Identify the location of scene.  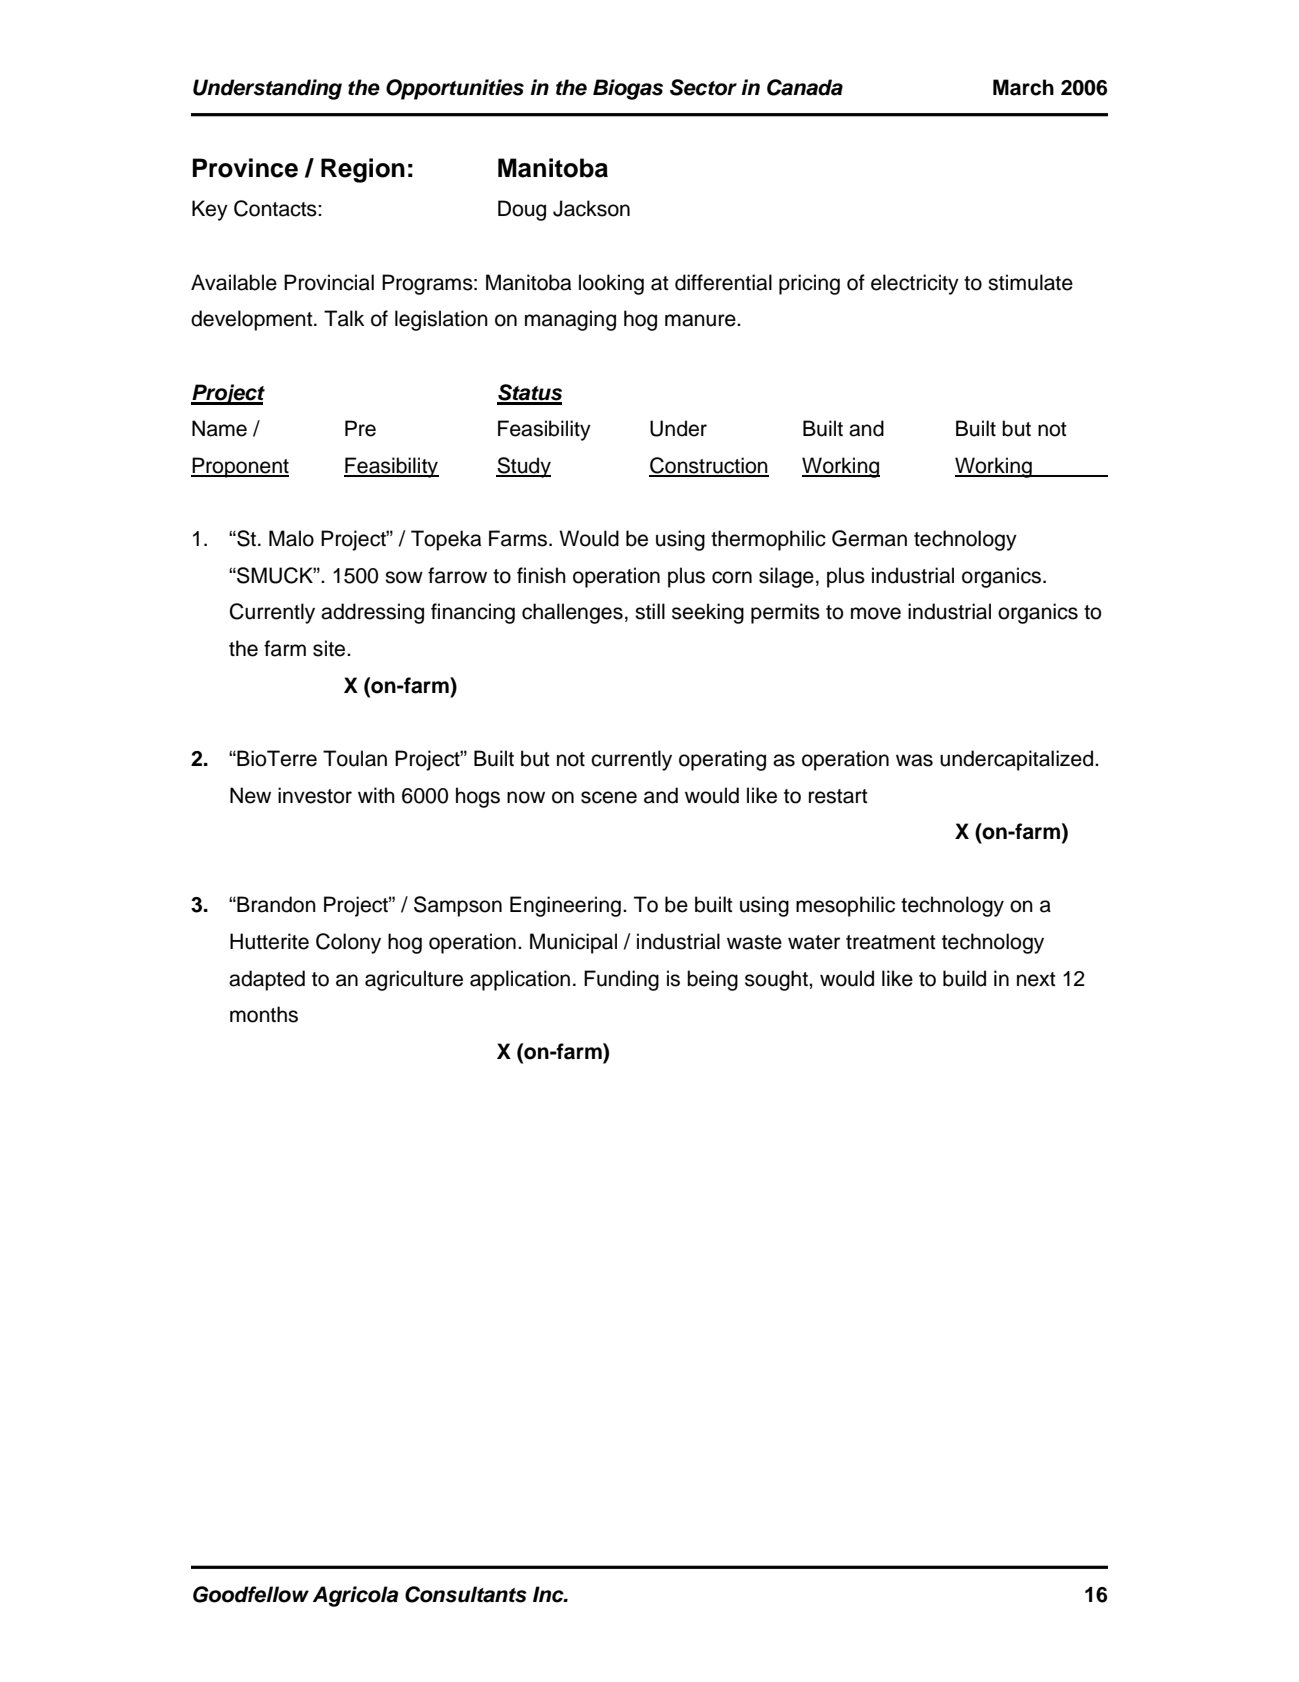
(609, 797).
